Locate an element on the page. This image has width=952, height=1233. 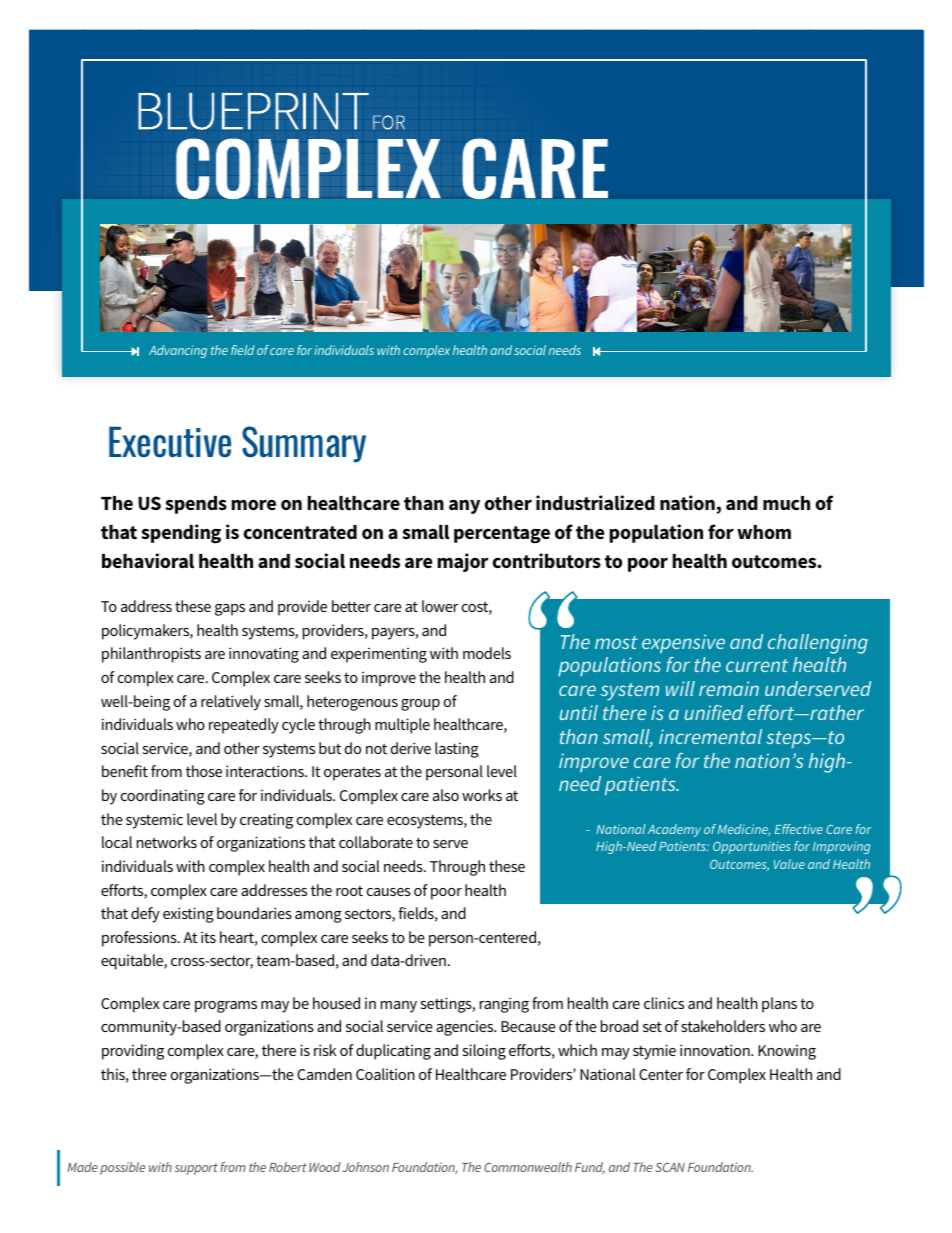
whom is located at coordinates (764, 532).
